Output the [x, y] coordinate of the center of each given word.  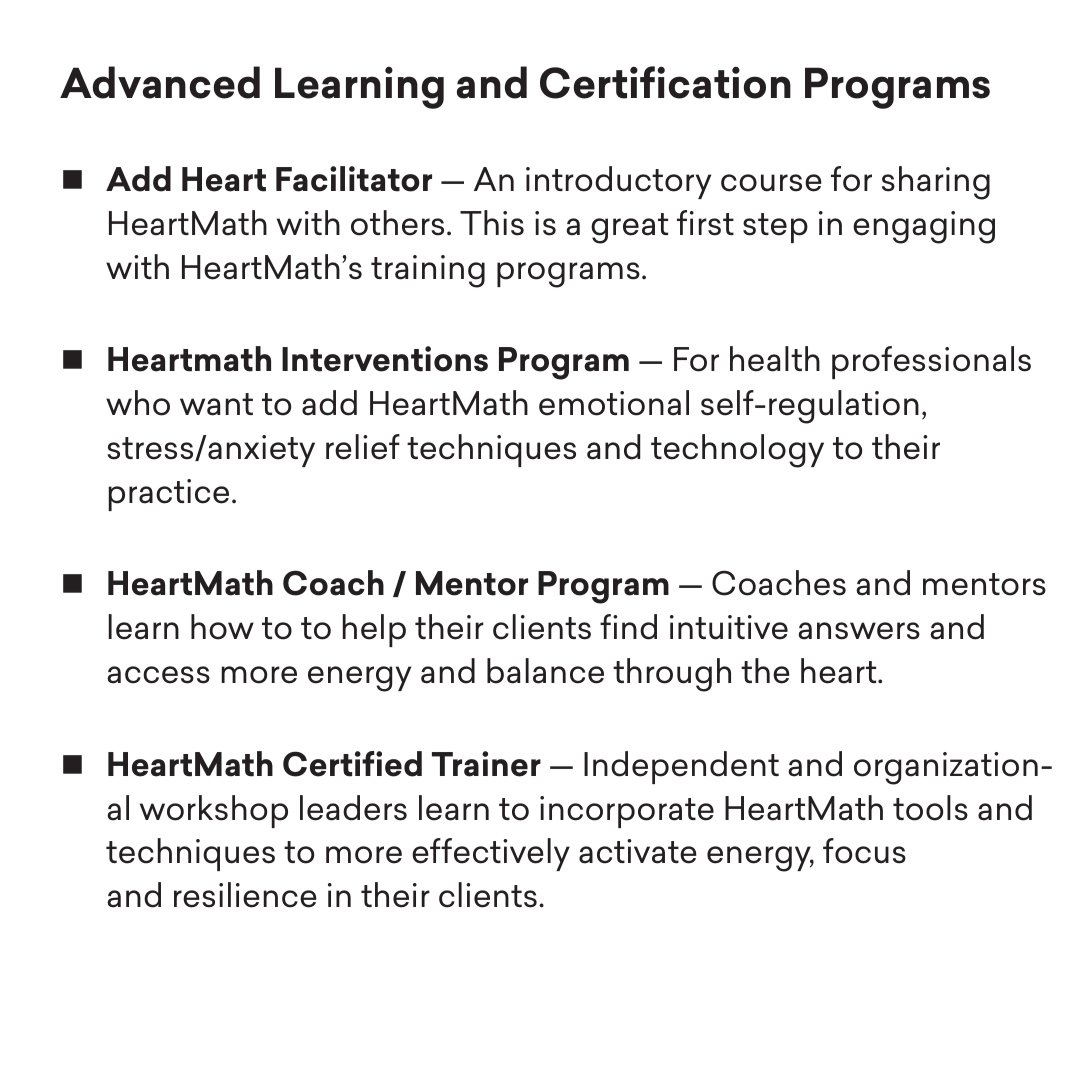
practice [169, 495]
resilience [245, 895]
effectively [491, 854]
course [771, 183]
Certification [665, 82]
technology [737, 451]
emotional [614, 403]
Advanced [160, 82]
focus [864, 851]
